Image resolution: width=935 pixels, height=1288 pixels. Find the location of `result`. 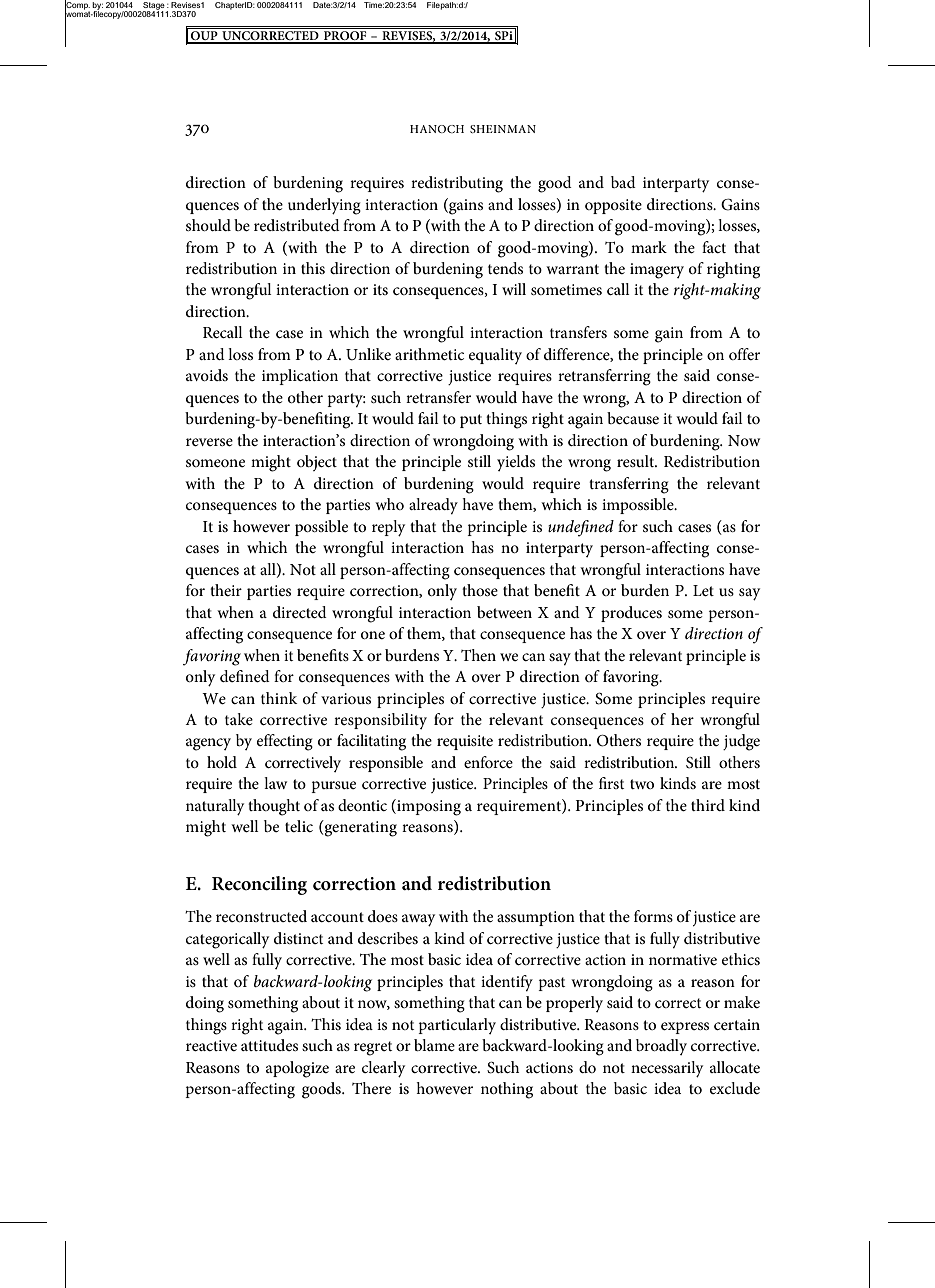

result is located at coordinates (637, 461).
